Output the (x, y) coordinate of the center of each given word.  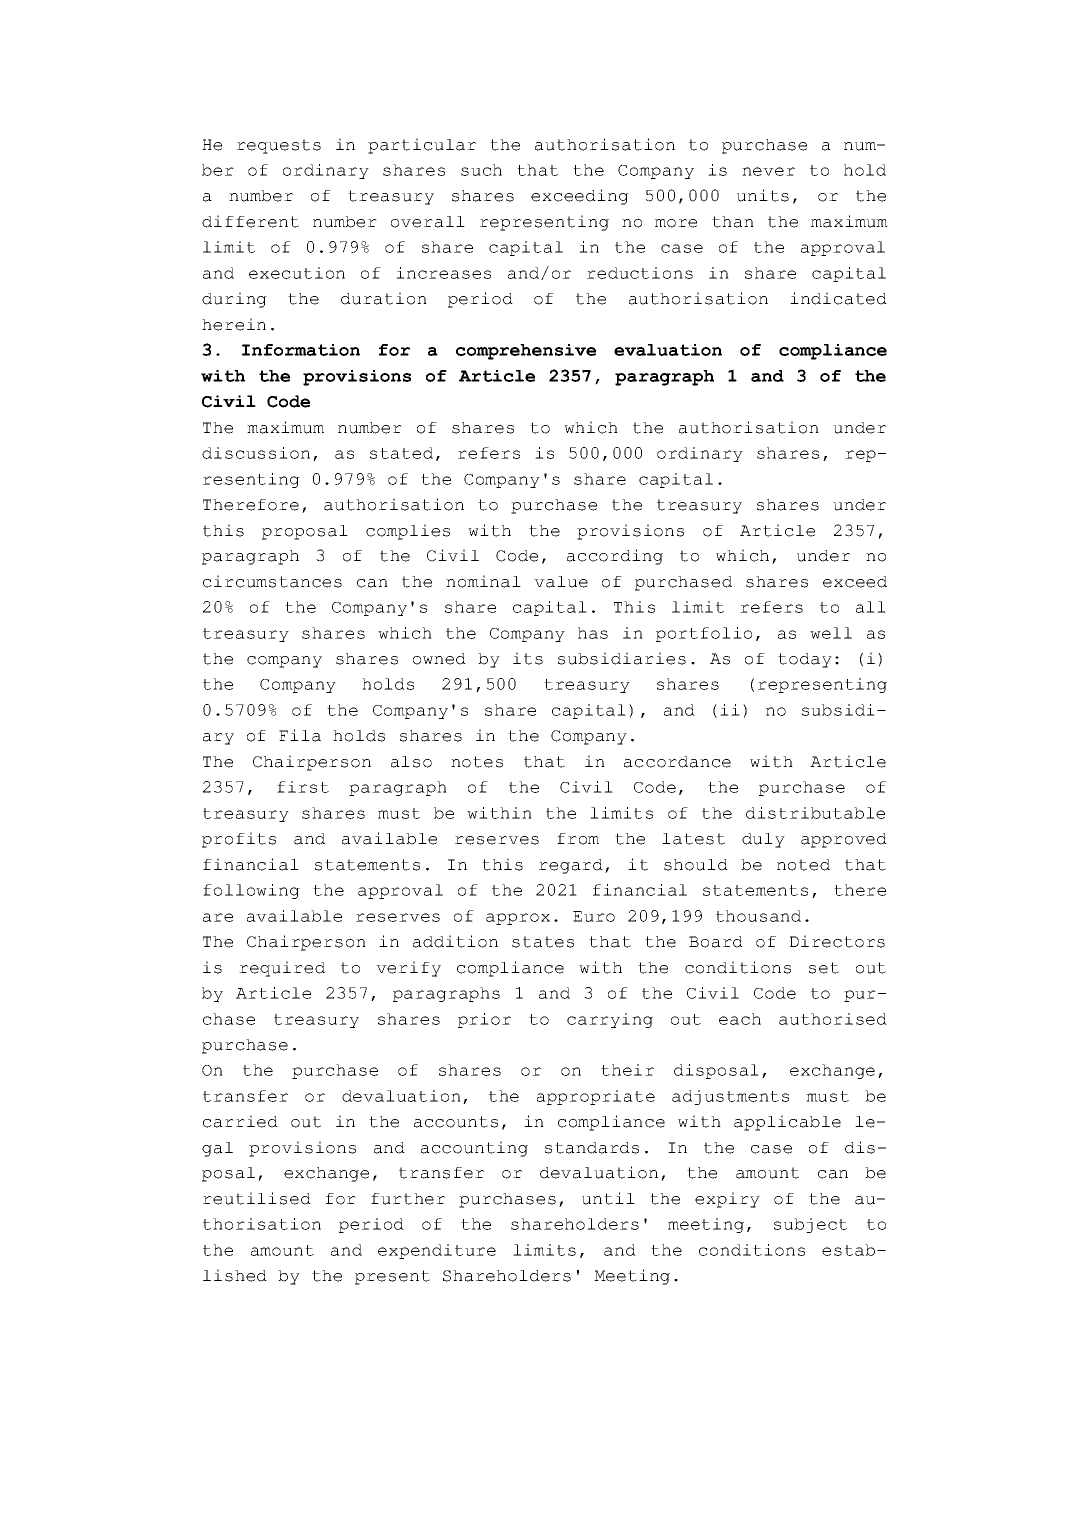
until (608, 1198)
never (768, 171)
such (481, 170)
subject (810, 1225)
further (408, 1199)
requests (279, 146)
